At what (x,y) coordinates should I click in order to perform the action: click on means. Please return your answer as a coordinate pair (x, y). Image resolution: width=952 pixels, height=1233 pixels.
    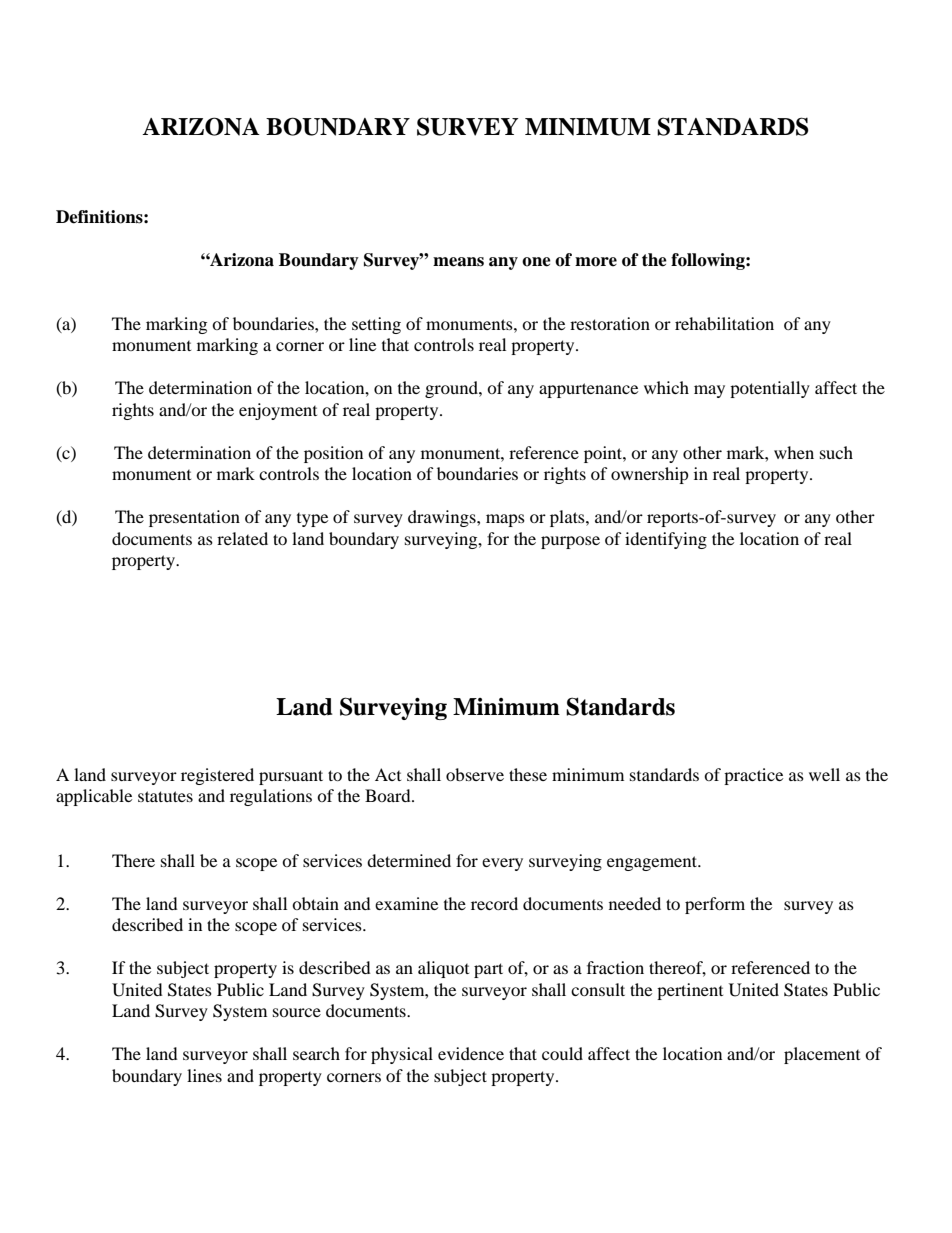
    Looking at the image, I should click on (458, 262).
